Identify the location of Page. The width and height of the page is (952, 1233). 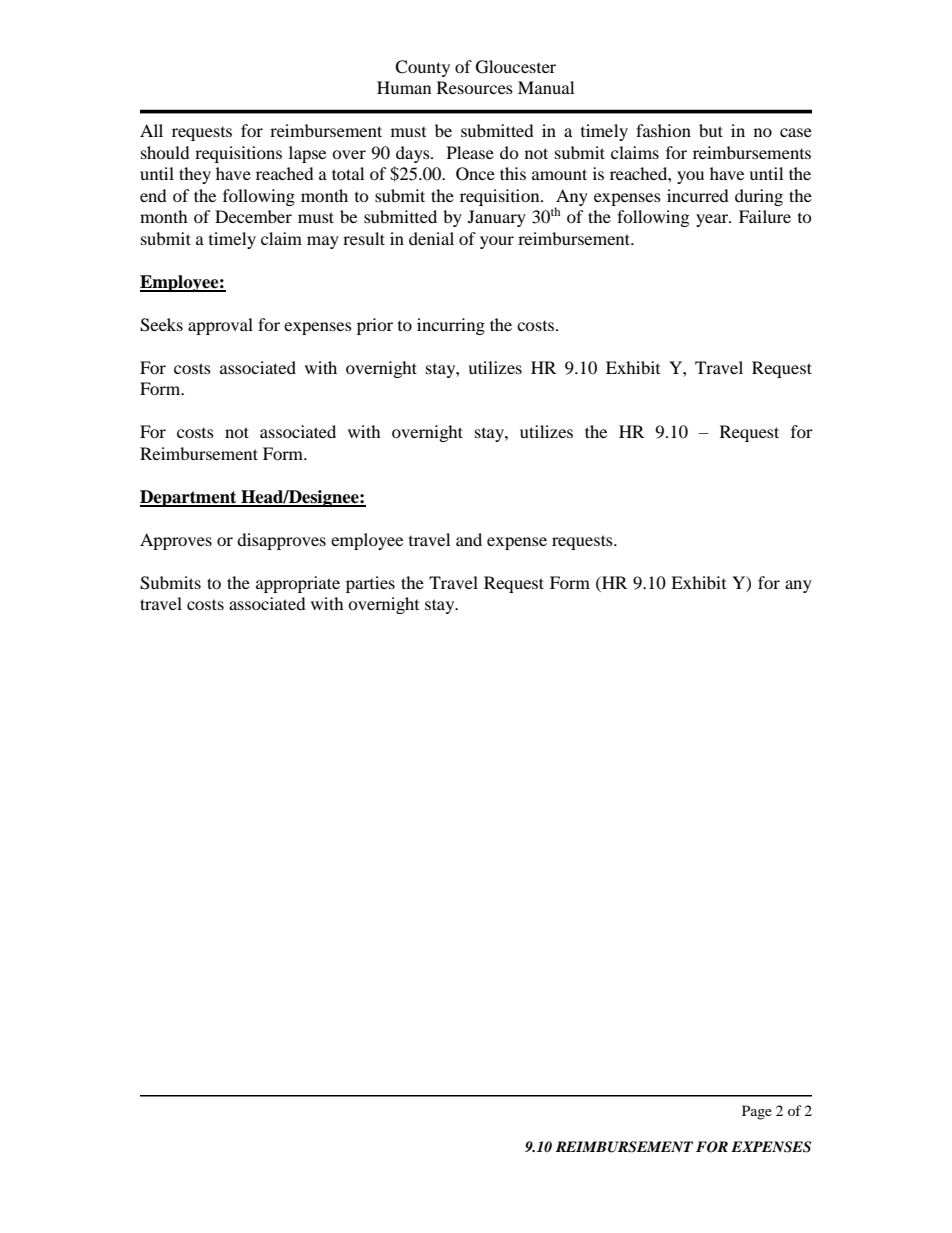
(757, 1112).
